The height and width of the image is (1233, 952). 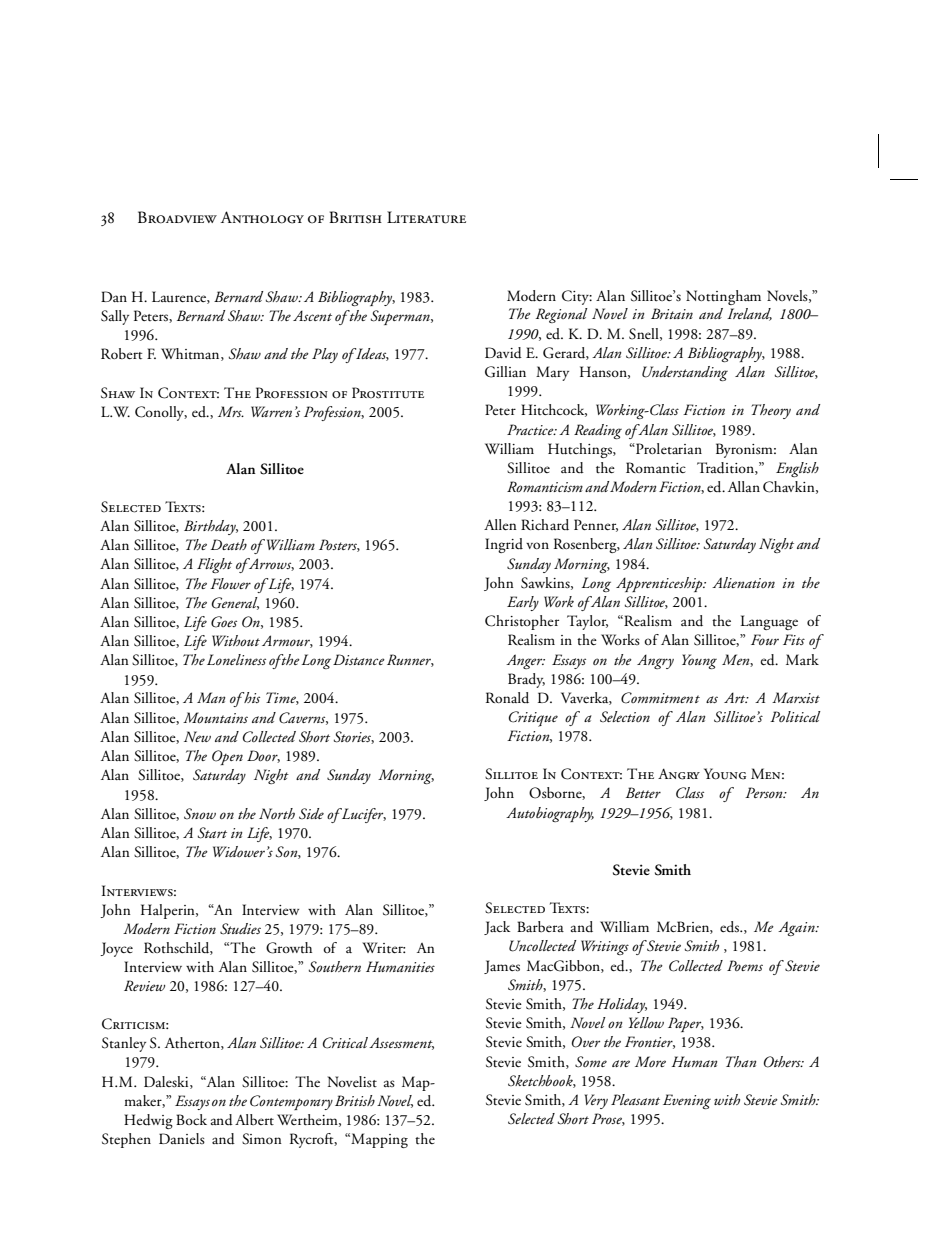 What do you see at coordinates (236, 659) in the image?
I see `Loneliness` at bounding box center [236, 659].
